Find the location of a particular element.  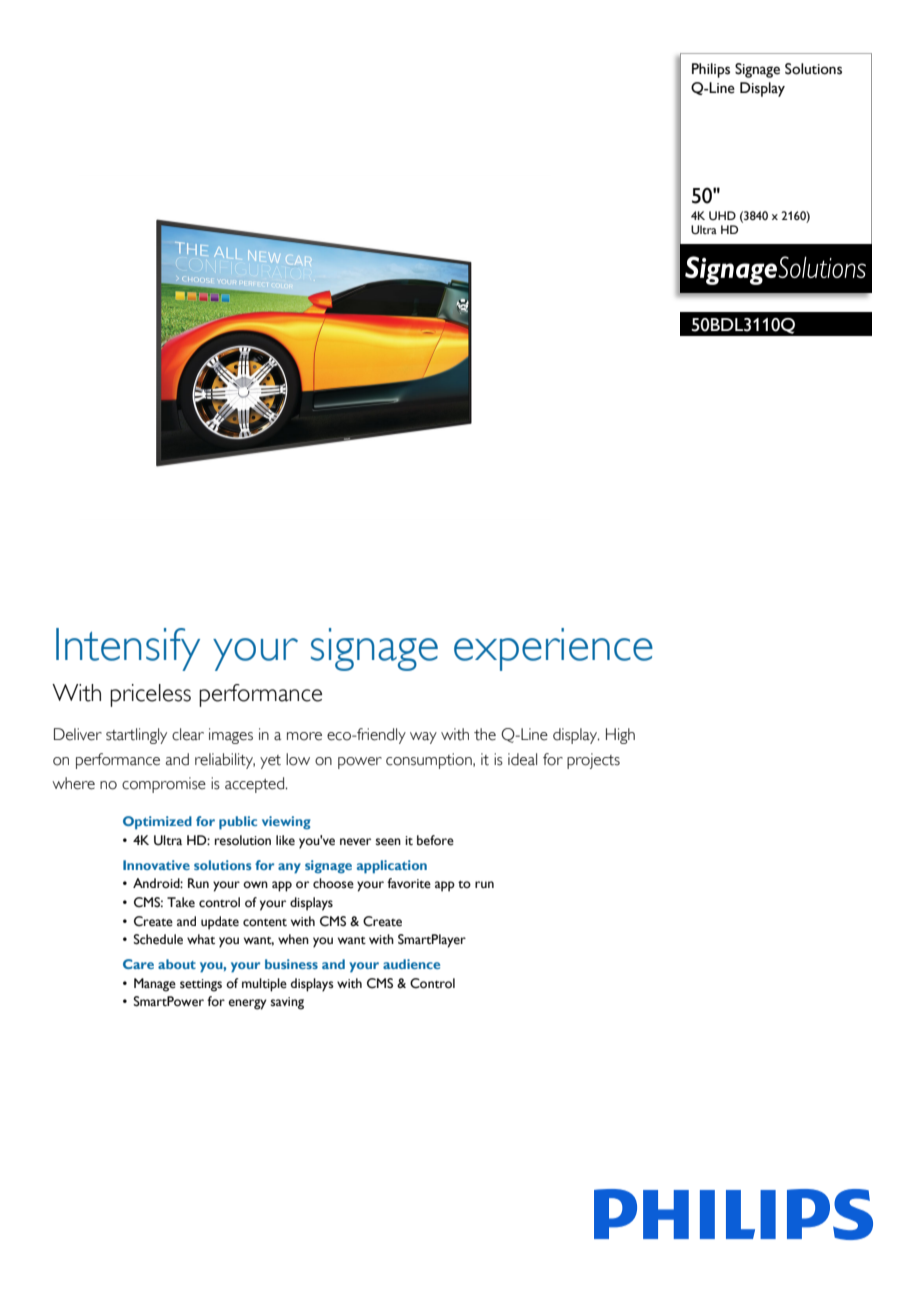

UHD is located at coordinates (722, 215).
